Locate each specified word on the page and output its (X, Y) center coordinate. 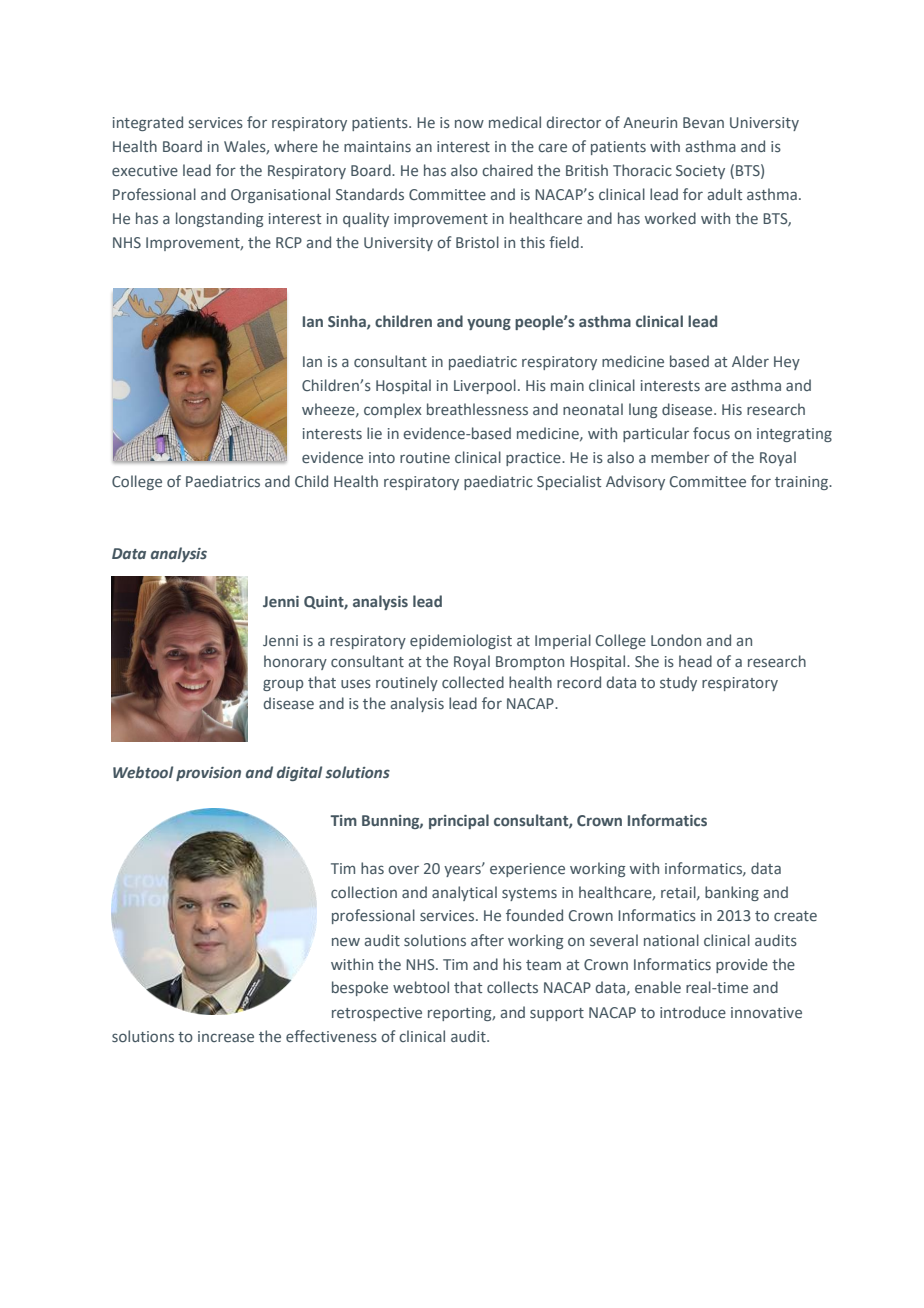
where (296, 146)
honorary (295, 662)
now (469, 123)
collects (512, 987)
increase (226, 1036)
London (676, 640)
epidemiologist (461, 641)
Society (700, 172)
